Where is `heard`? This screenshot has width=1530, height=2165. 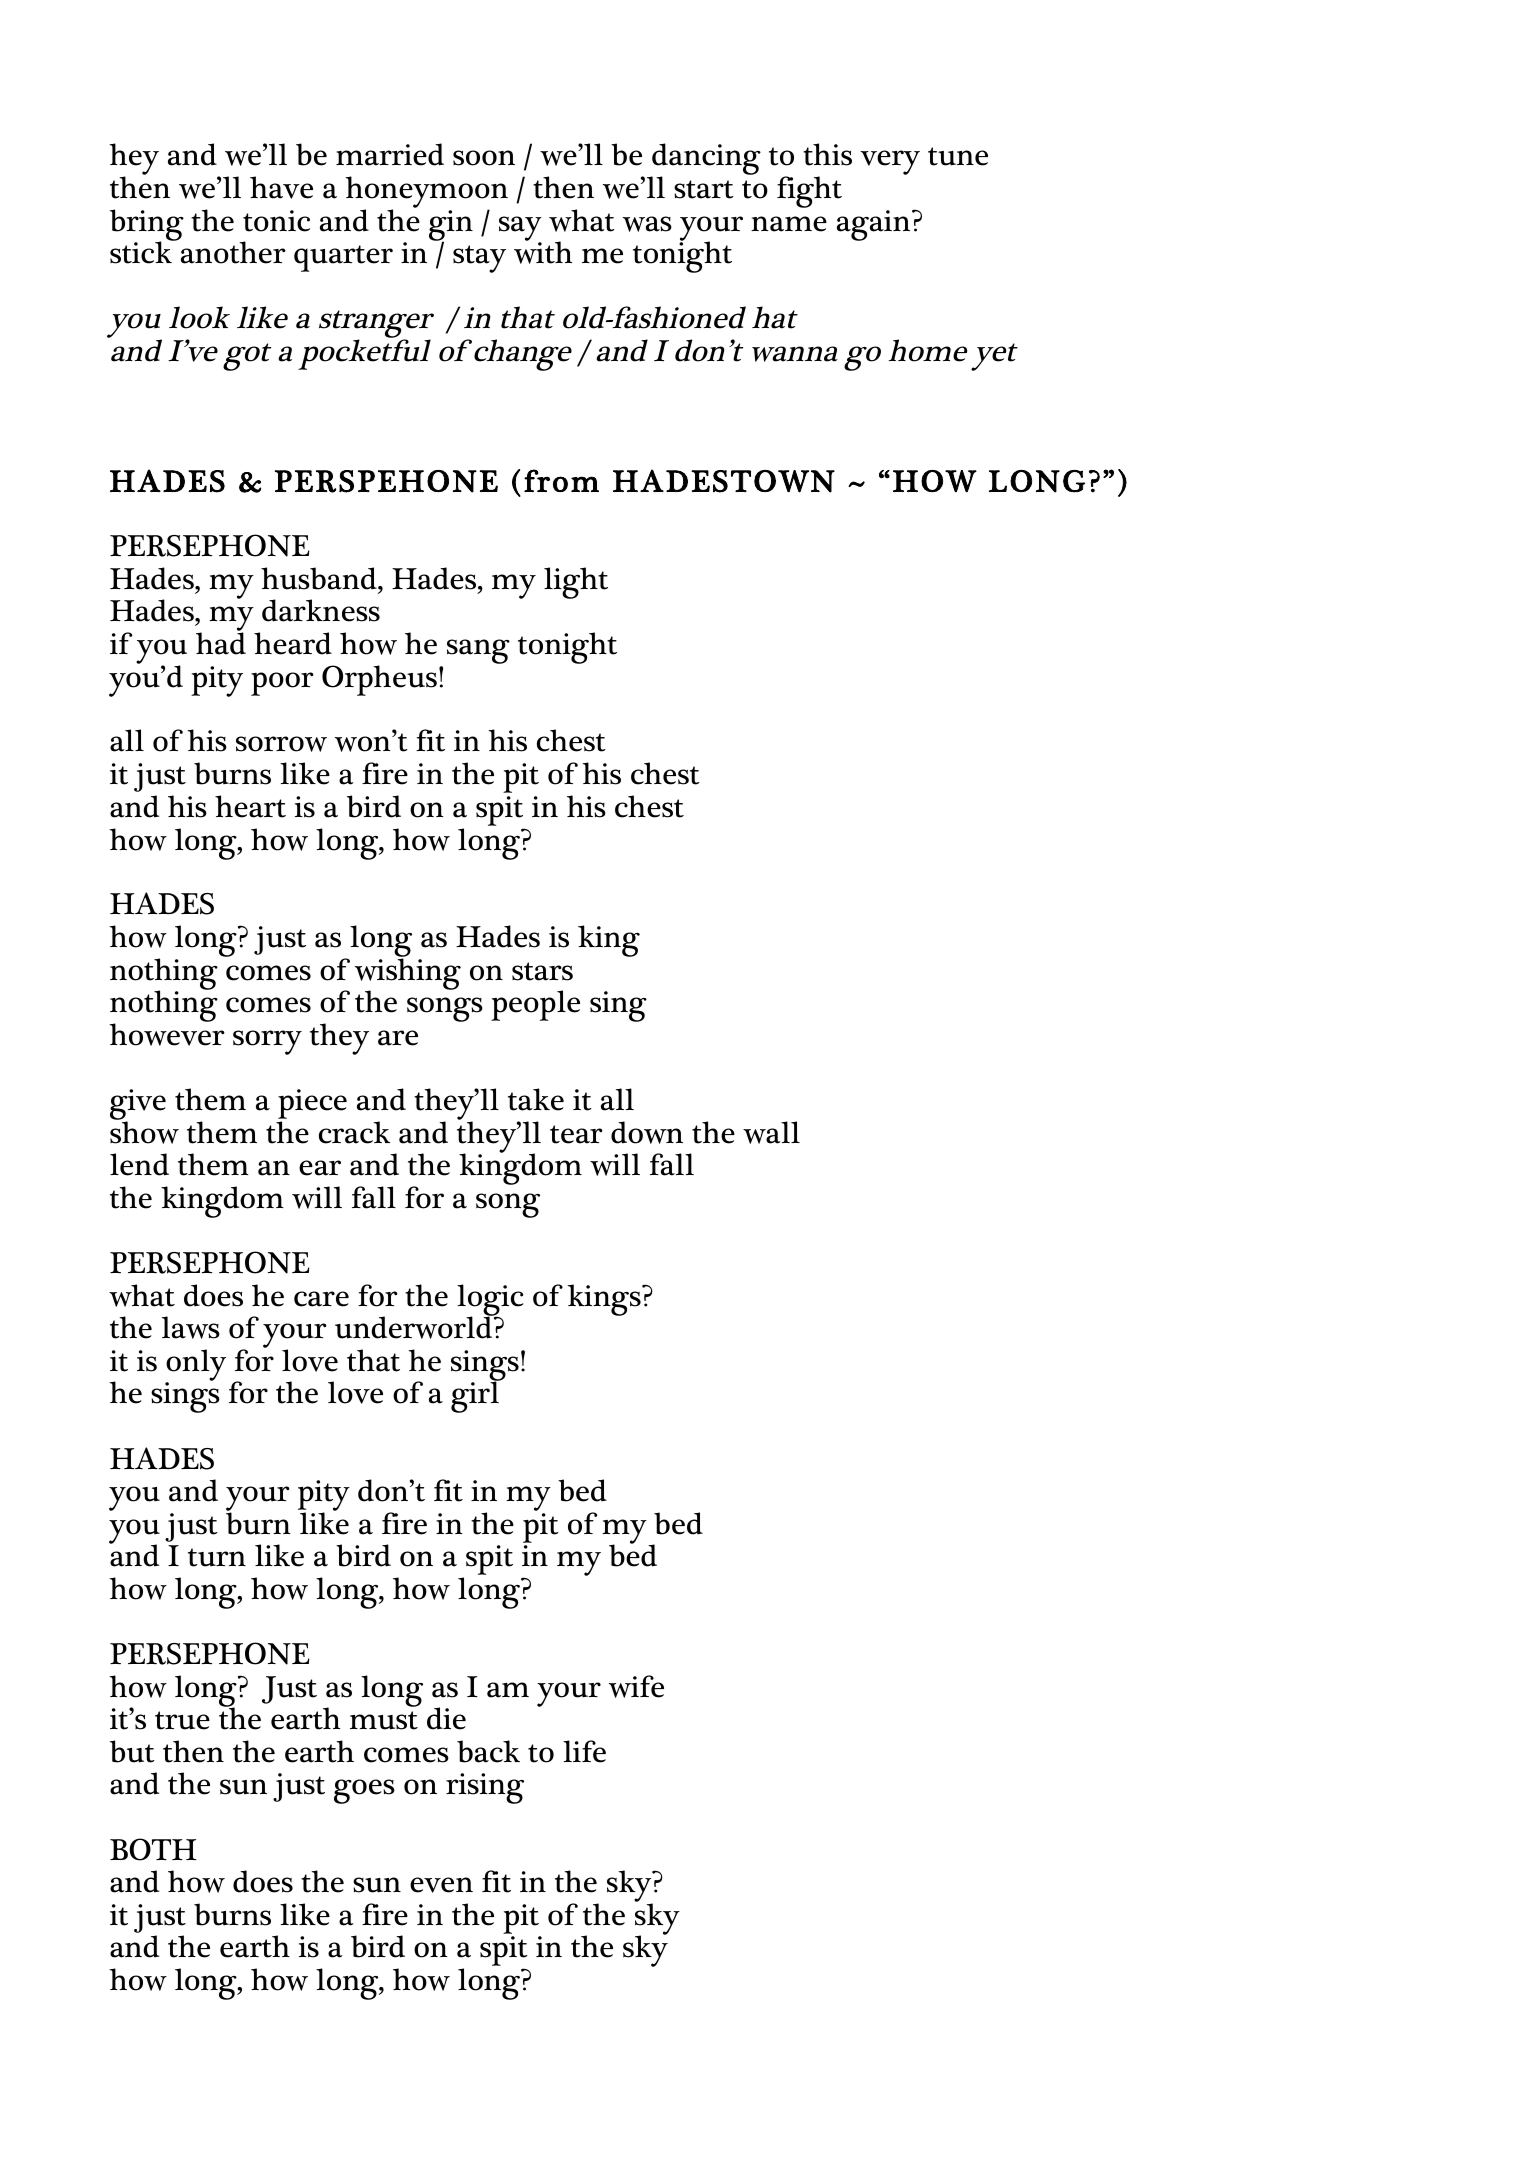 heard is located at coordinates (293, 643).
